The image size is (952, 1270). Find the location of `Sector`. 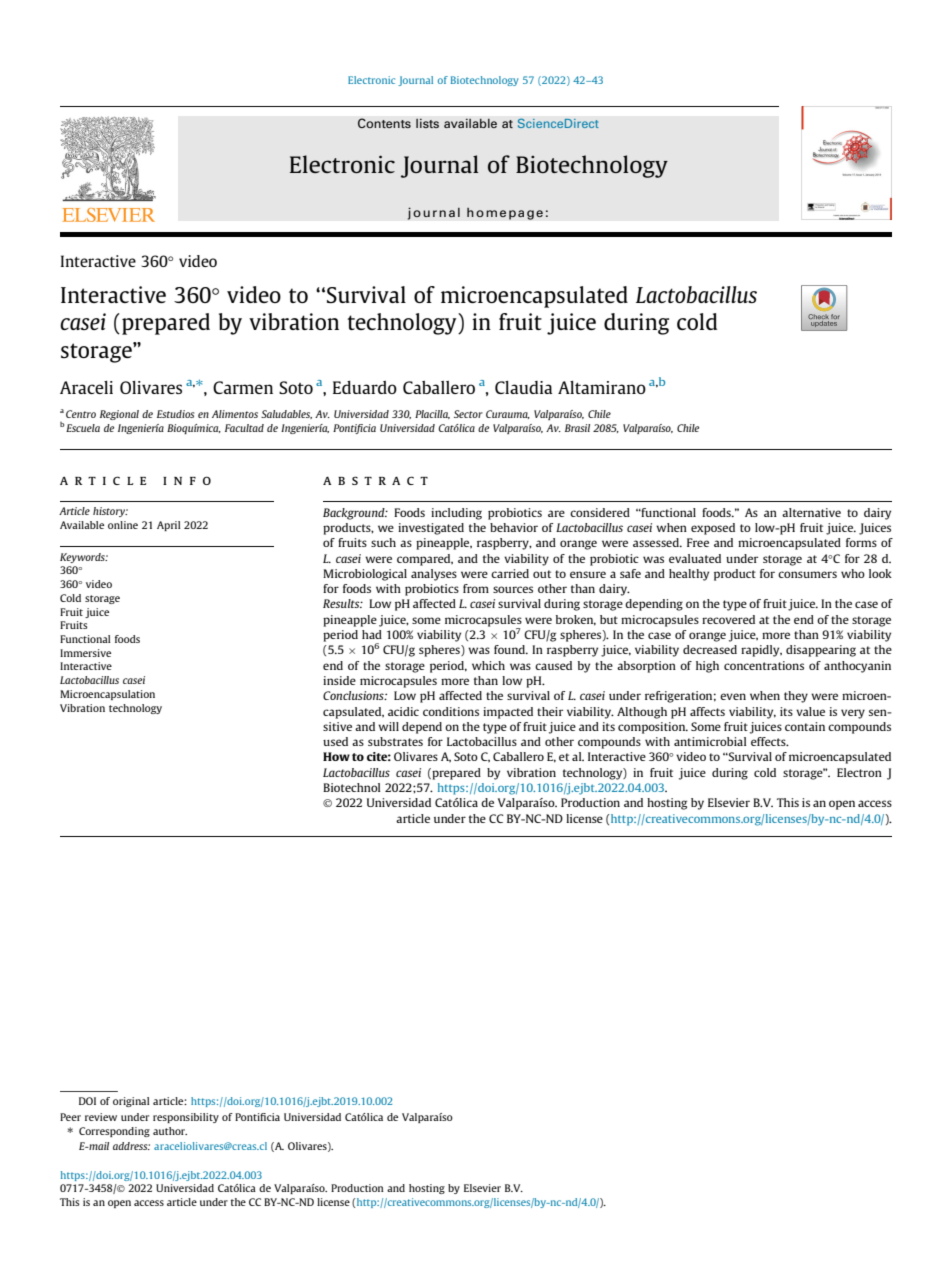

Sector is located at coordinates (468, 414).
